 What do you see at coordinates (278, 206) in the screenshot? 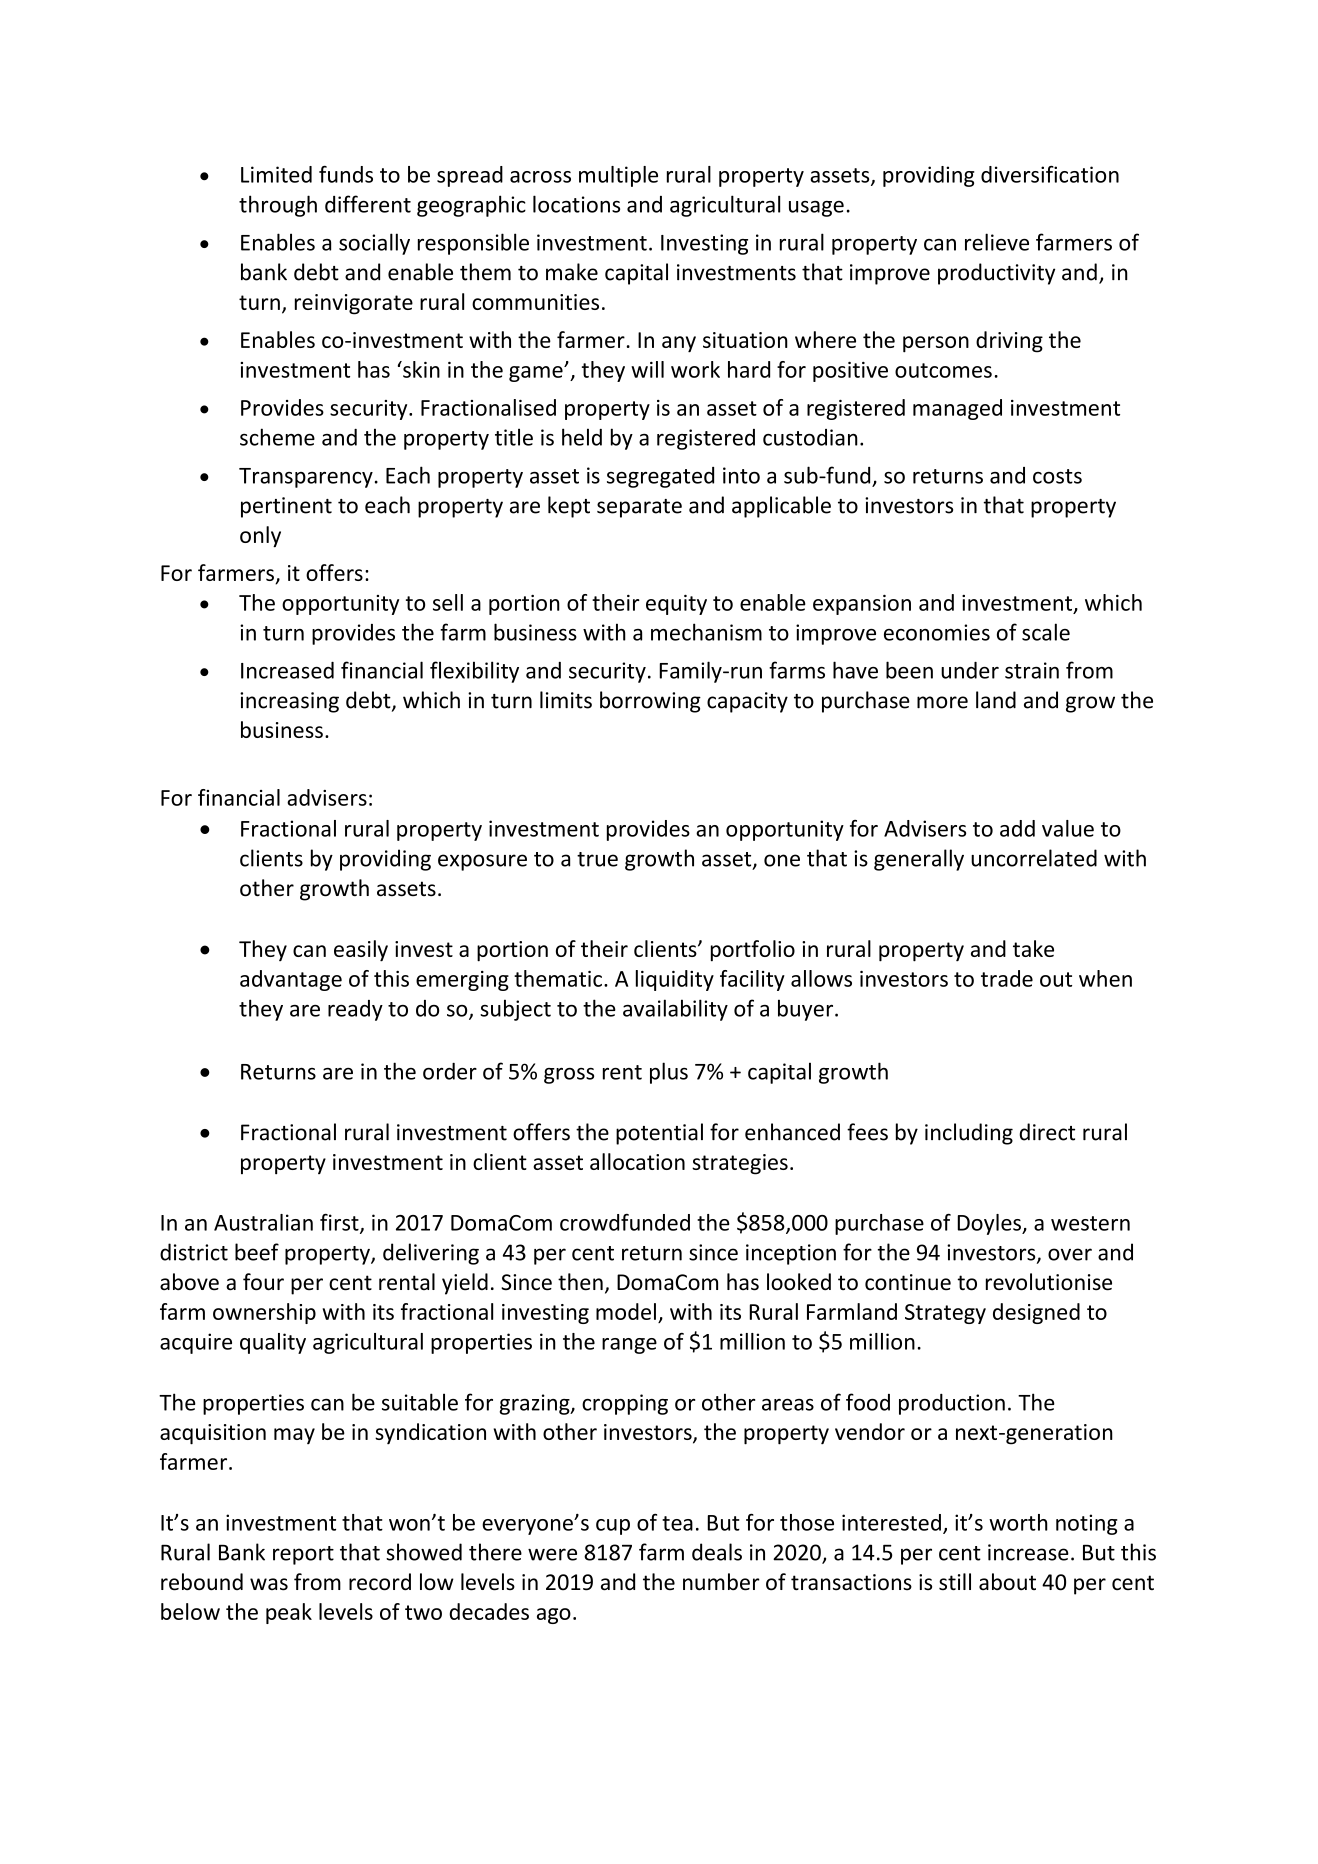
I see `through` at bounding box center [278, 206].
